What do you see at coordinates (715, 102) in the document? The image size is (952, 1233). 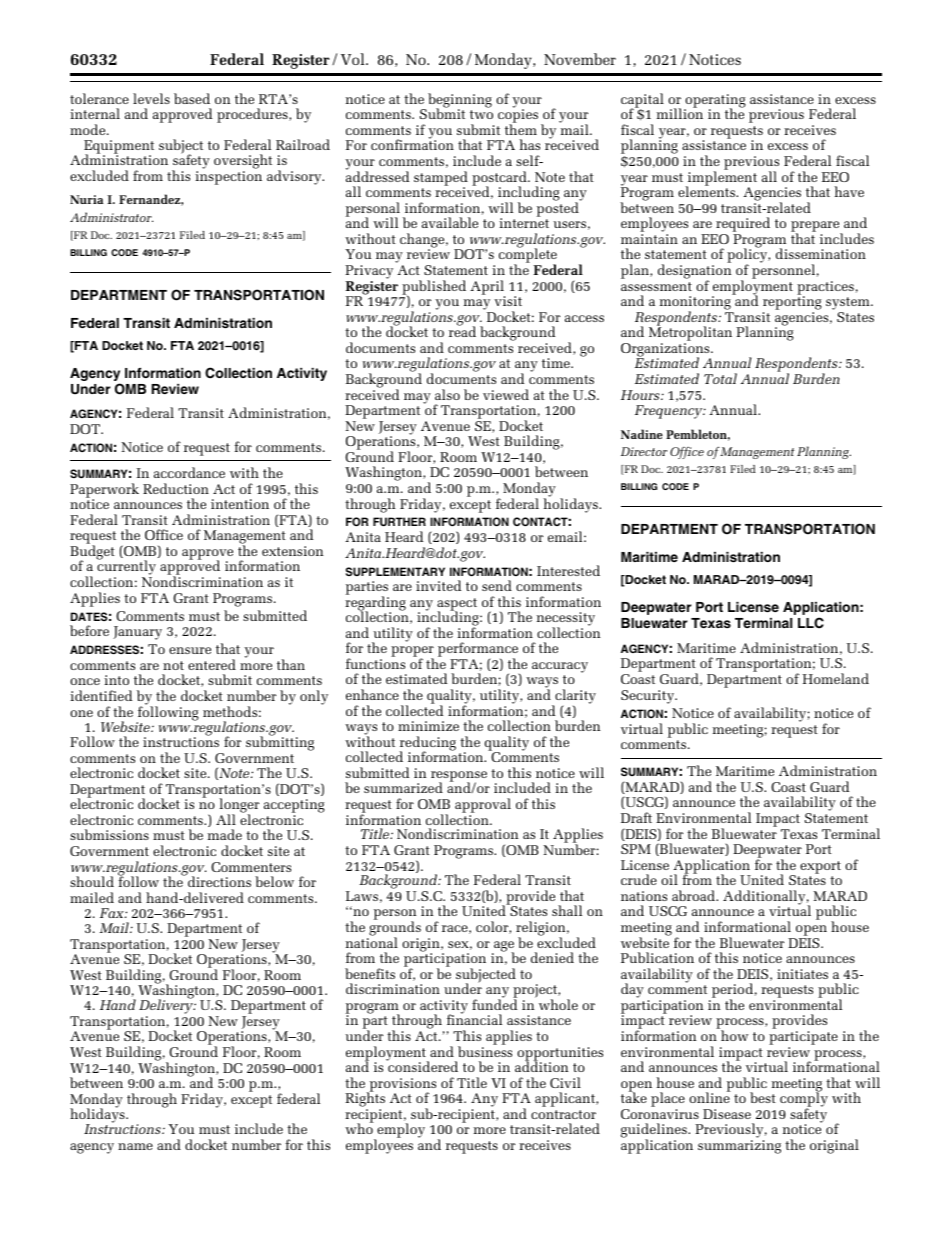 I see `operating` at bounding box center [715, 102].
